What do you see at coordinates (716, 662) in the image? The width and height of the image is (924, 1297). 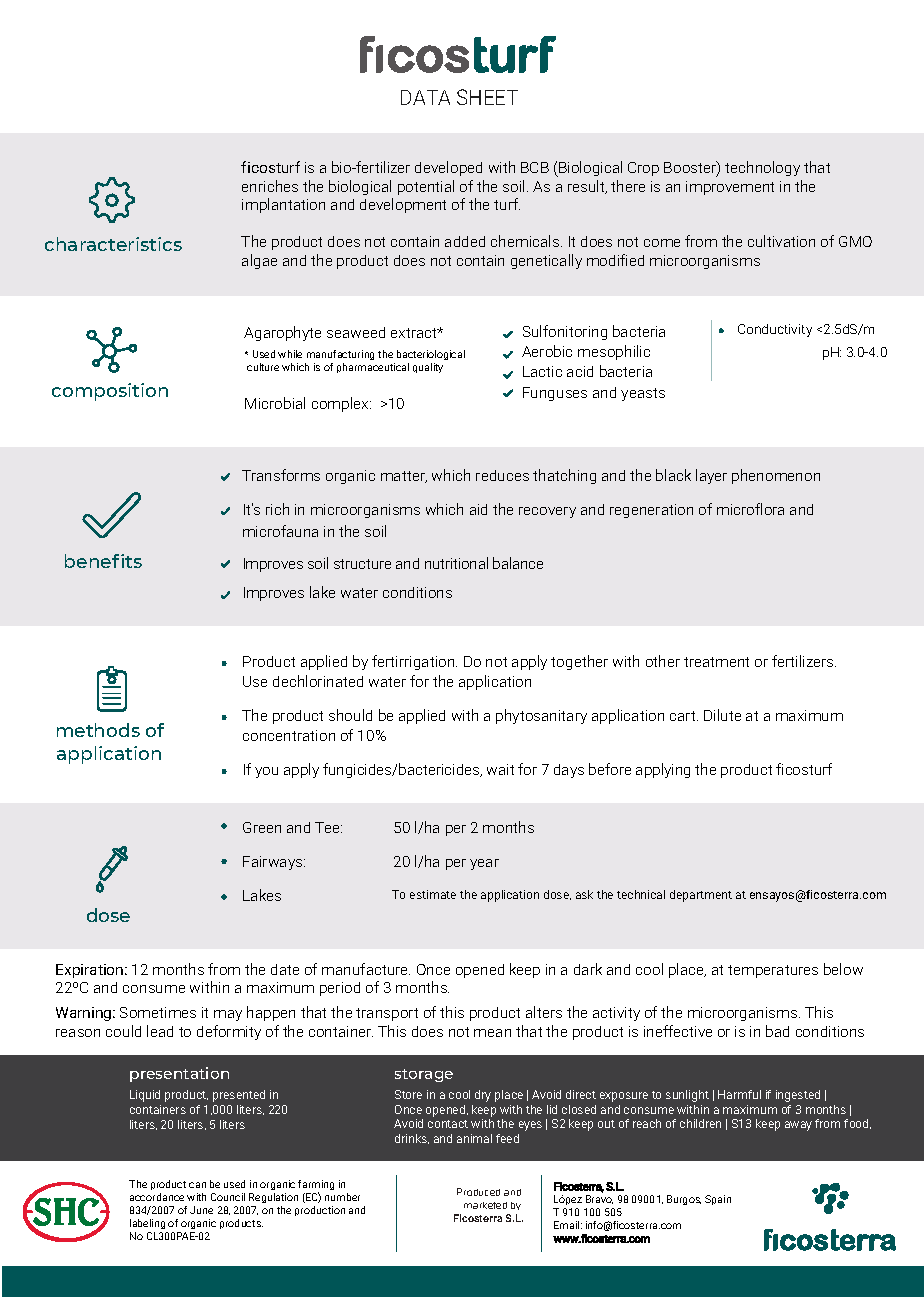 I see `treatment` at bounding box center [716, 662].
